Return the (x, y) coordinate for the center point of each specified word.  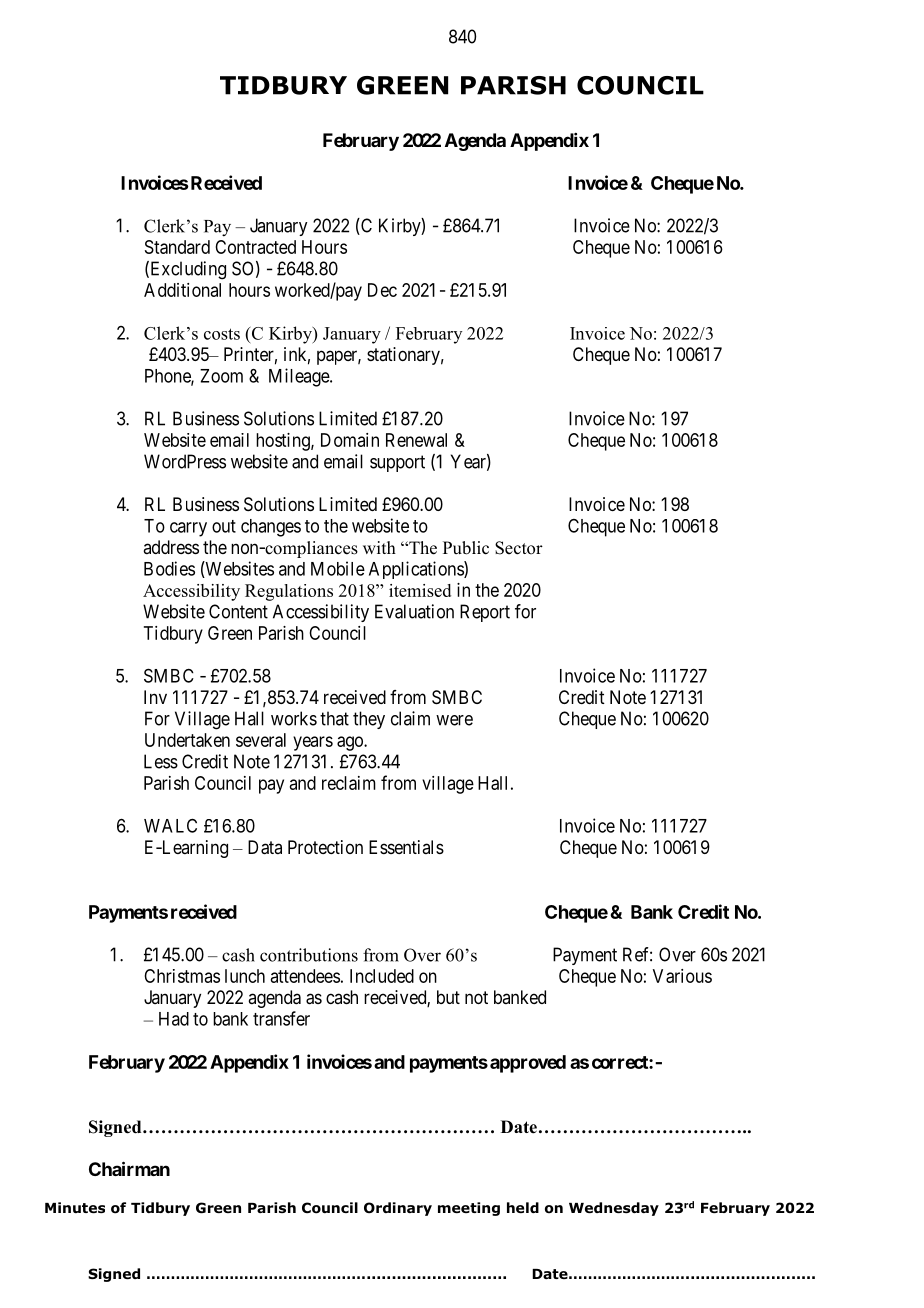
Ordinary (398, 1209)
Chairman (129, 1168)
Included (382, 976)
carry (188, 529)
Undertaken (187, 740)
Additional (182, 290)
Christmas (182, 976)
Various (682, 976)
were (454, 720)
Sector (519, 548)
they (369, 720)
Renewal (416, 440)
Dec (382, 290)
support (397, 463)
